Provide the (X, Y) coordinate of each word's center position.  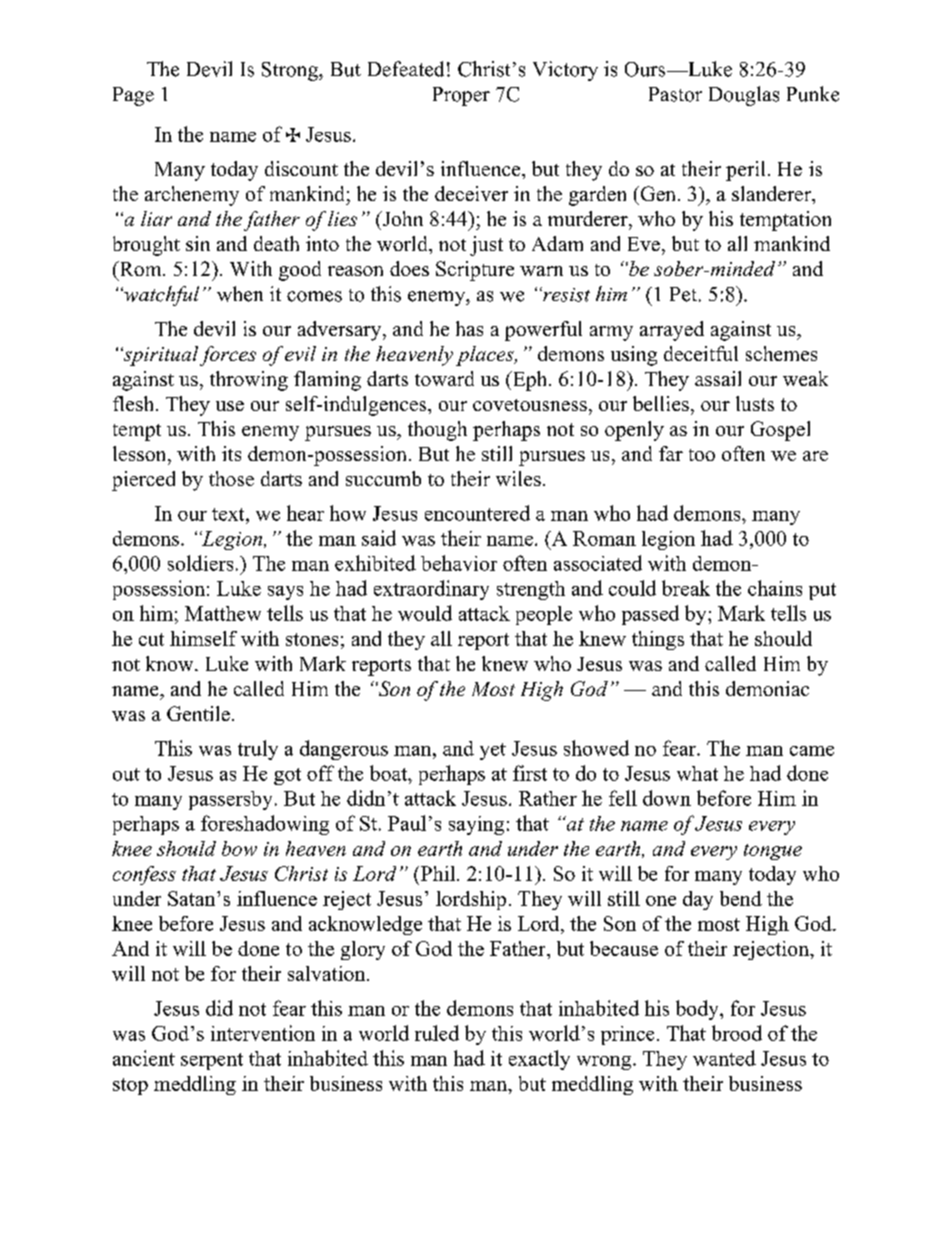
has (469, 328)
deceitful (701, 353)
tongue (773, 852)
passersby (230, 800)
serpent (212, 1061)
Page (133, 96)
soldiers (200, 563)
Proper (461, 96)
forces (228, 356)
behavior (459, 563)
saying (476, 825)
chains (775, 588)
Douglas (744, 96)
